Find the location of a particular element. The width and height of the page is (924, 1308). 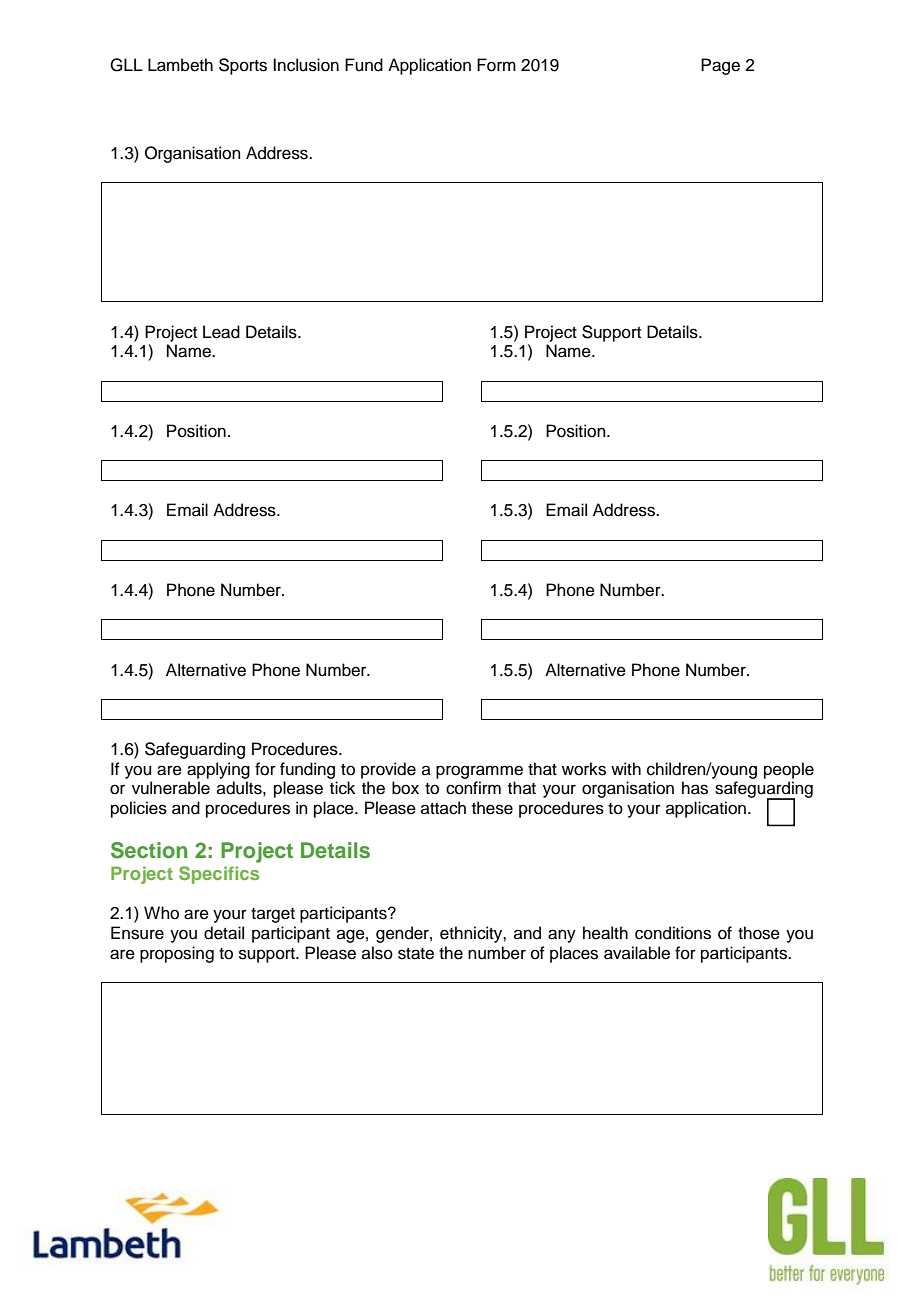

state is located at coordinates (416, 954).
